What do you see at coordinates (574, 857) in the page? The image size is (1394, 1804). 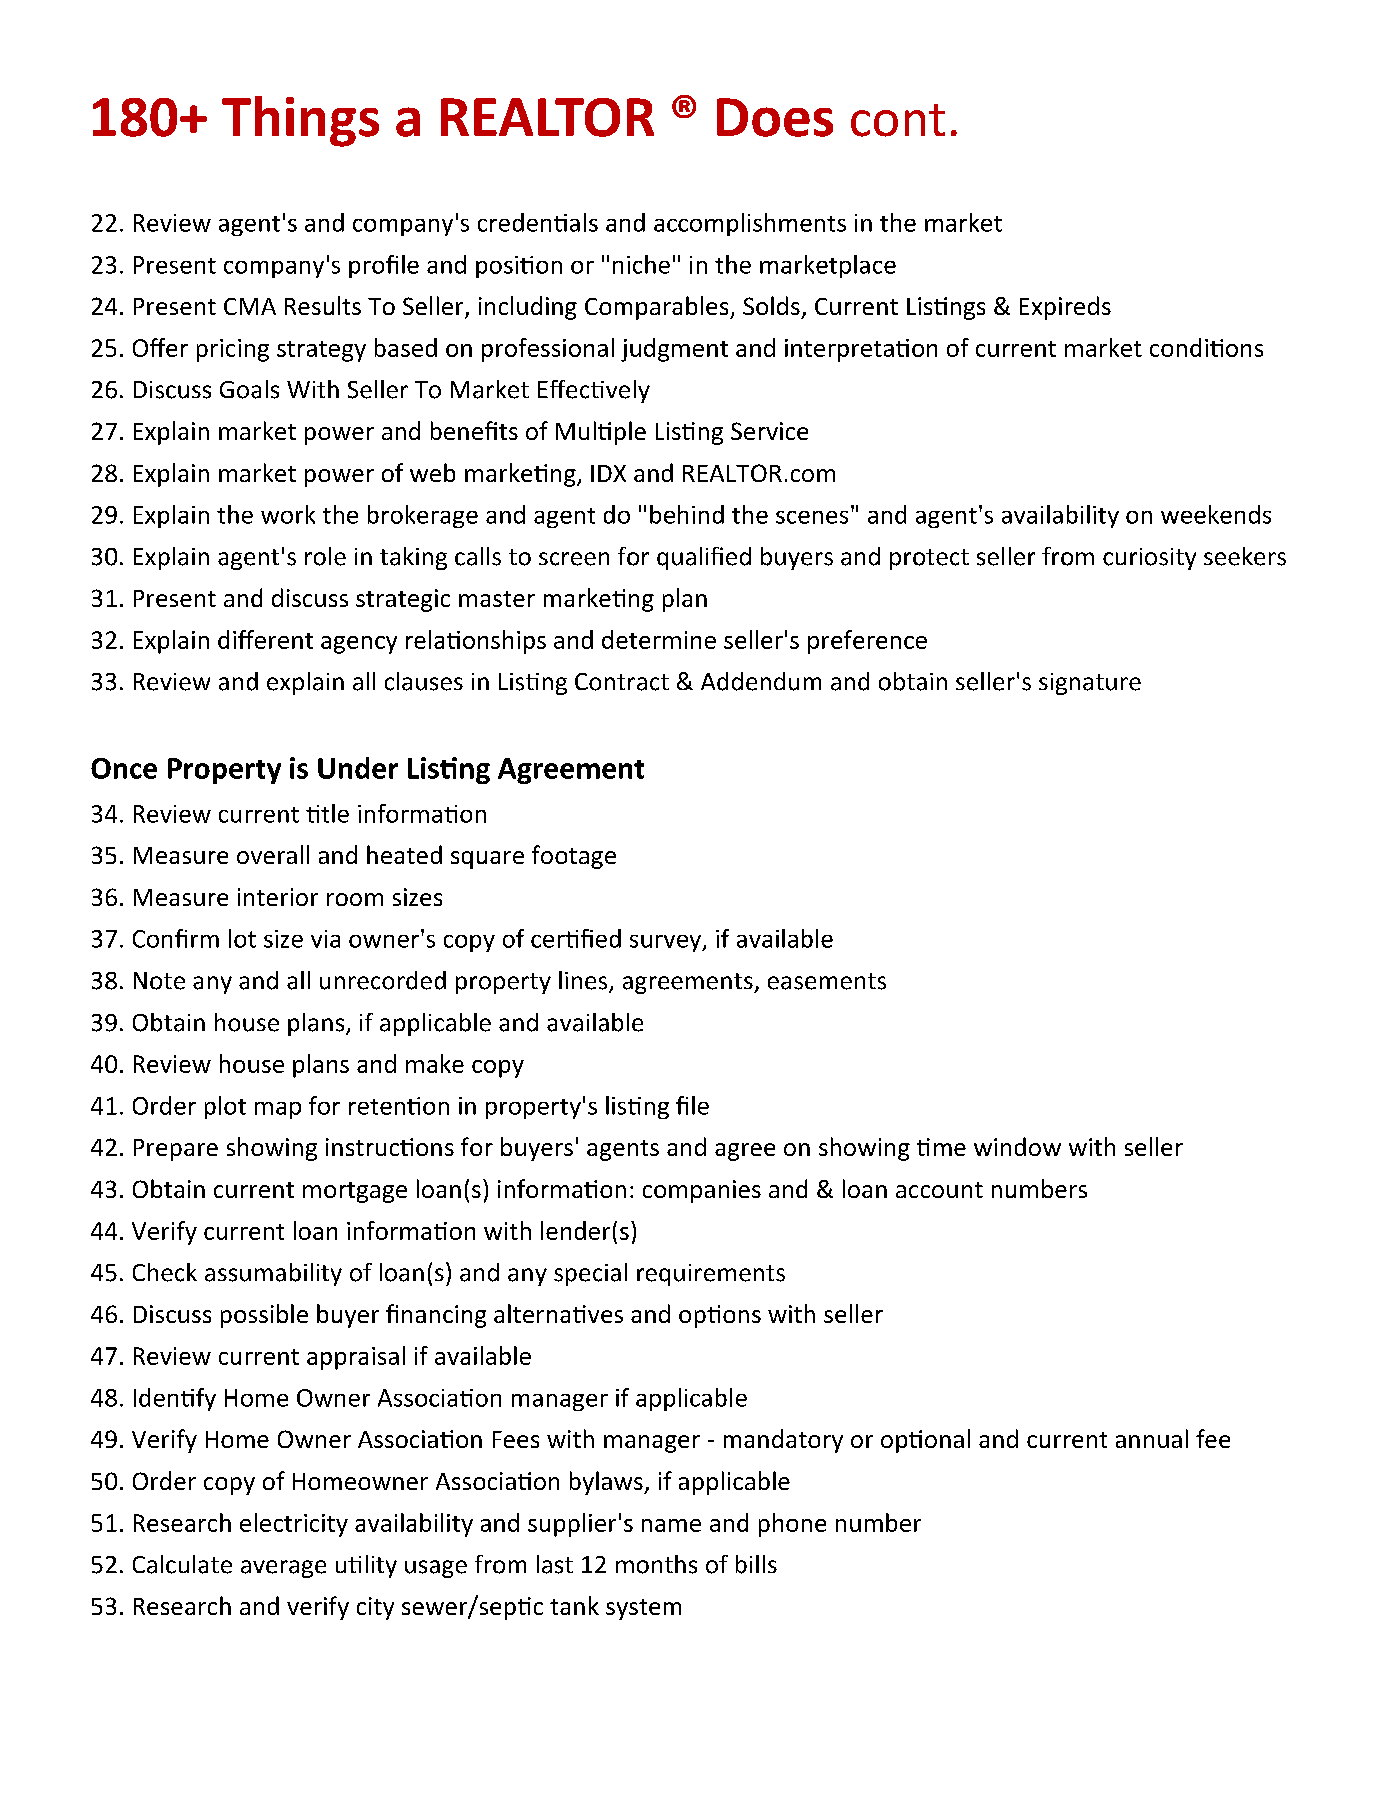 I see `footage` at bounding box center [574, 857].
